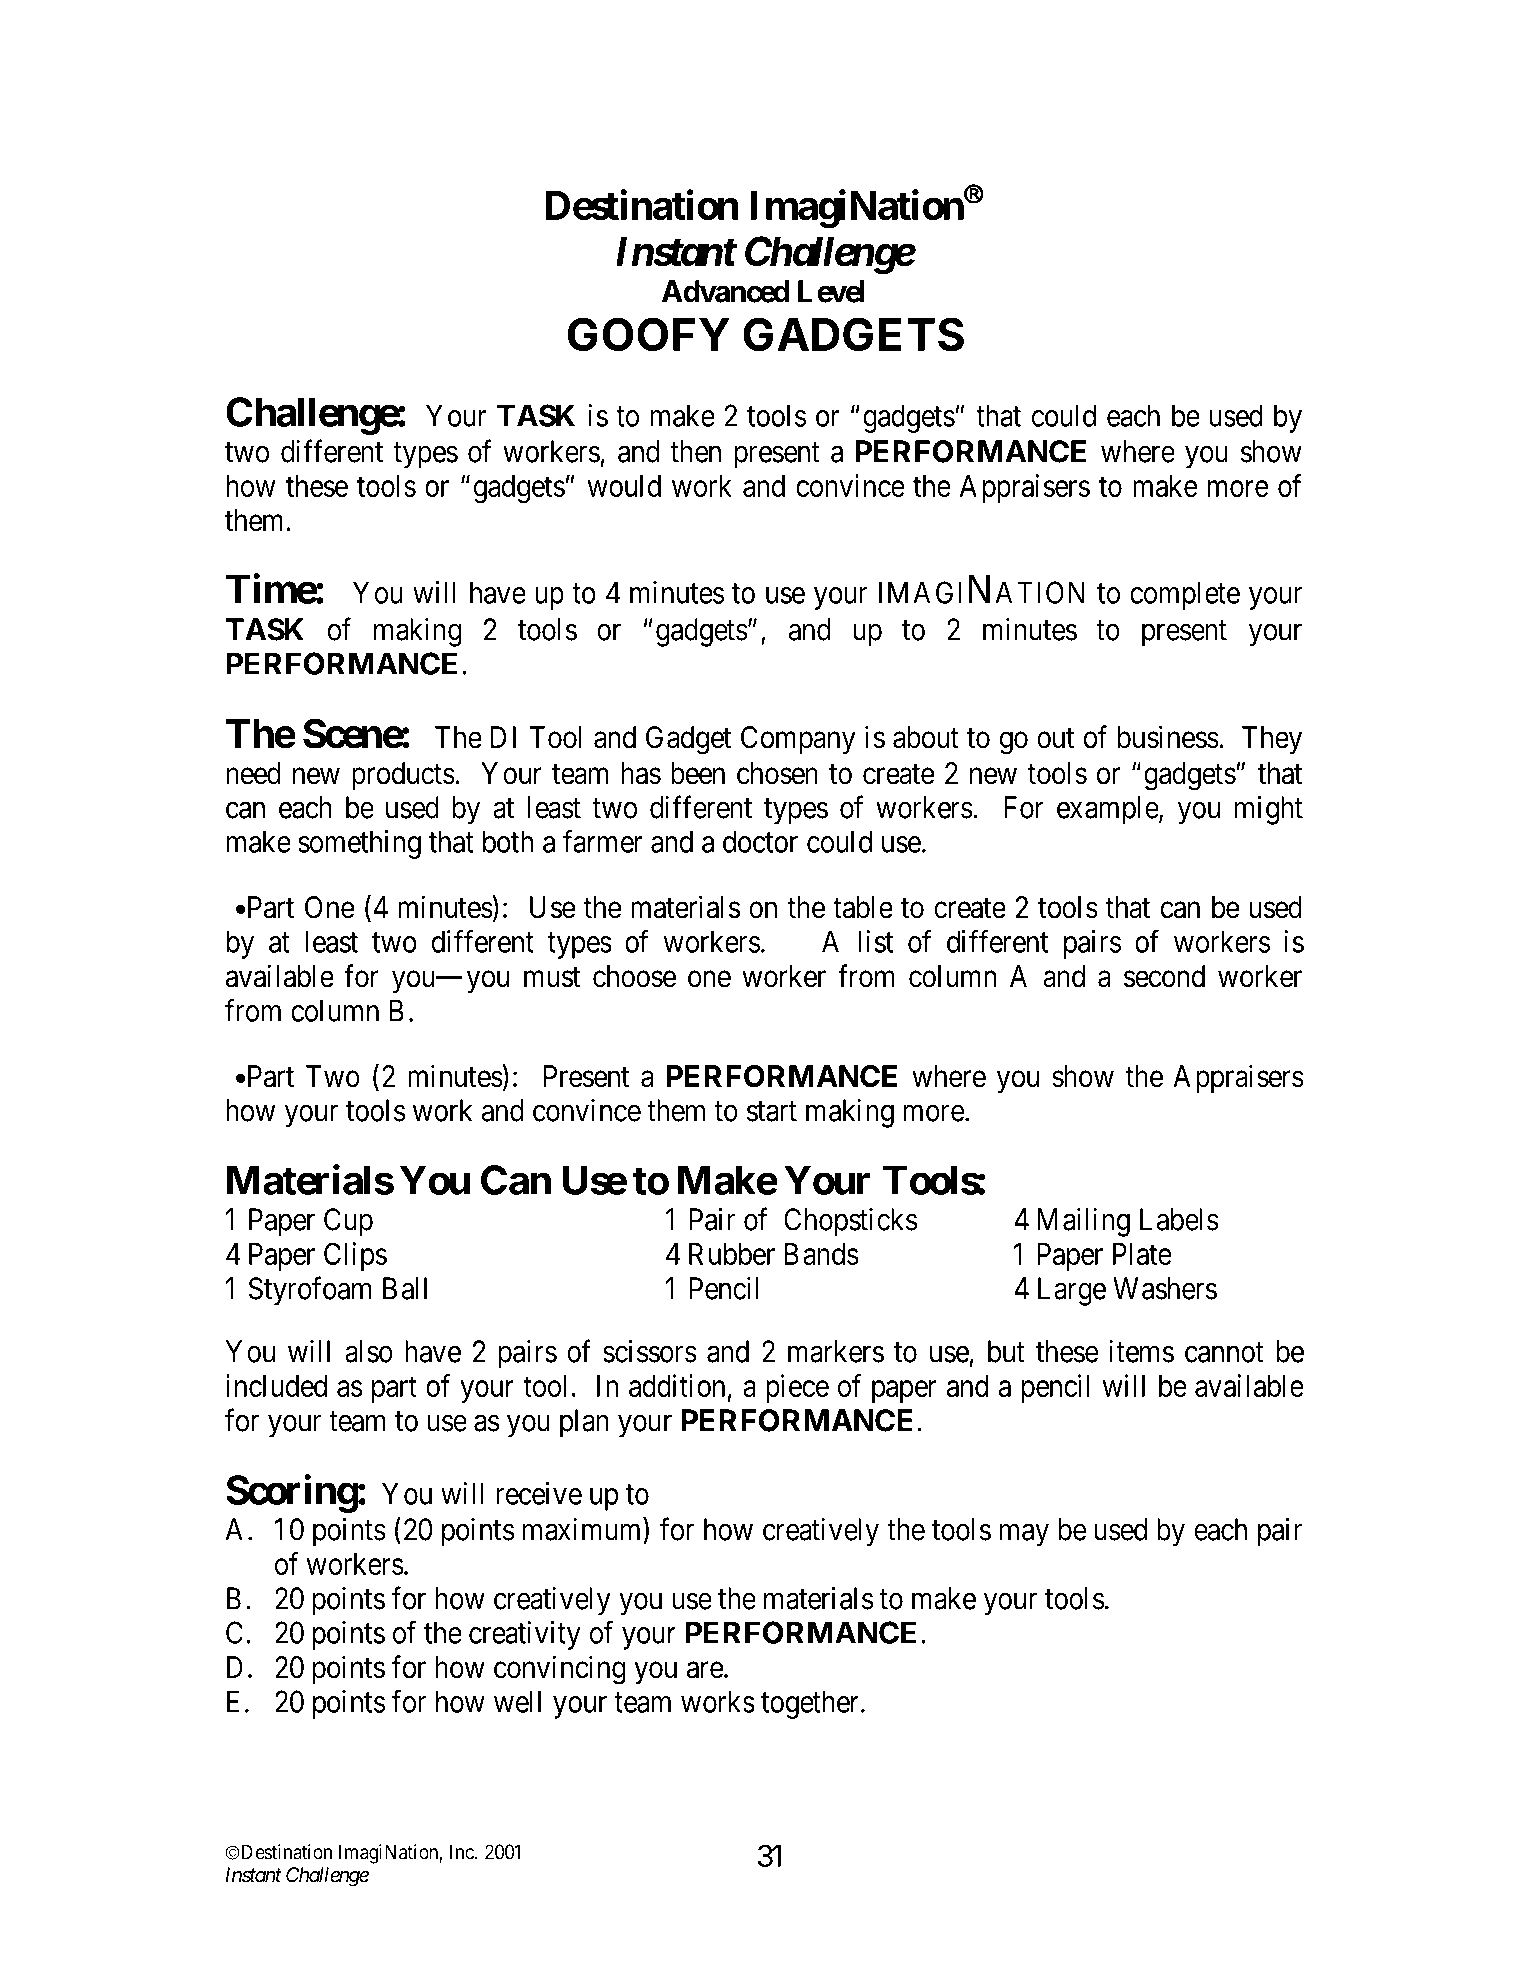 The width and height of the page is (1527, 1977). Describe the element at coordinates (831, 291) in the page. I see `Level` at that location.
